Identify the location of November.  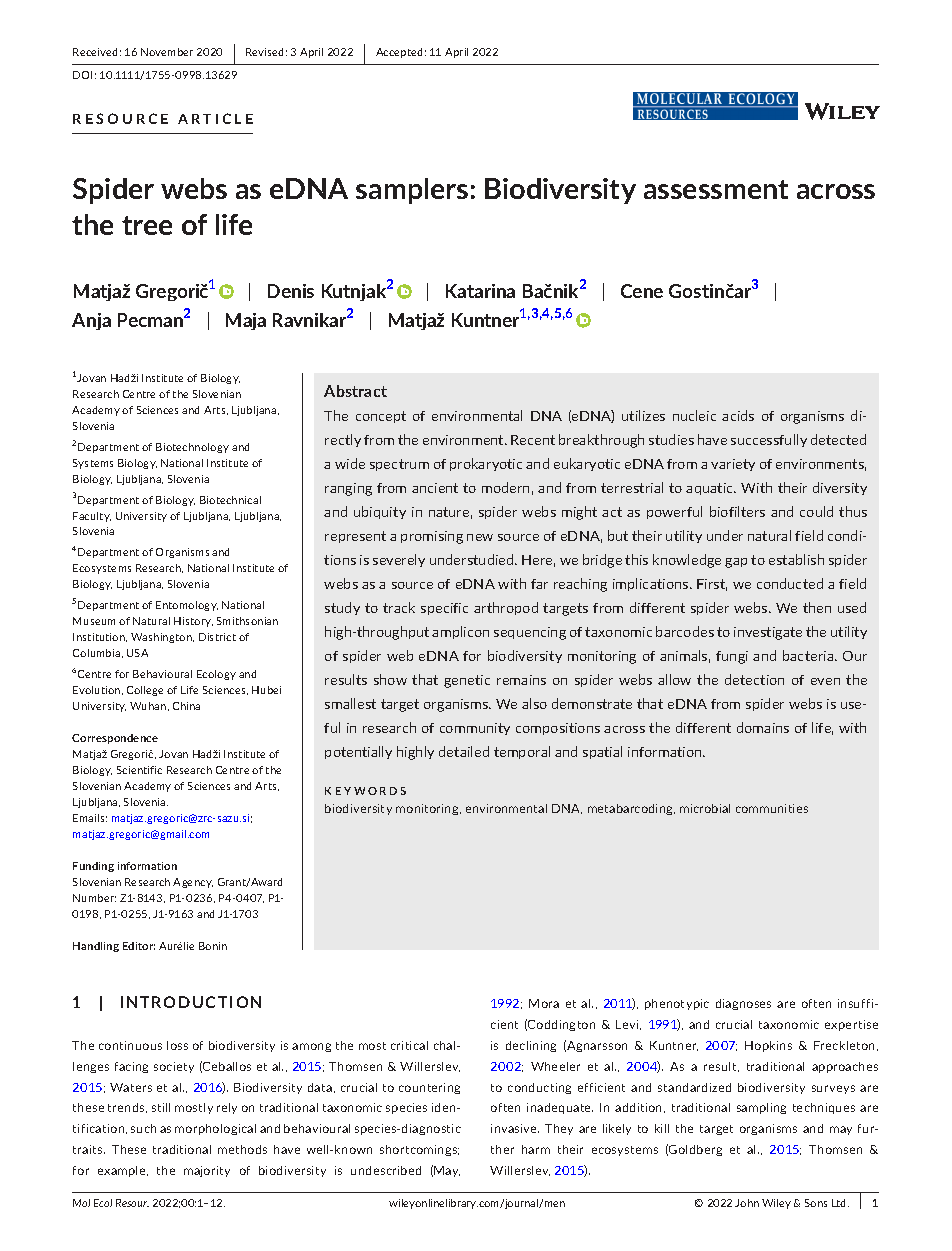
(167, 52).
